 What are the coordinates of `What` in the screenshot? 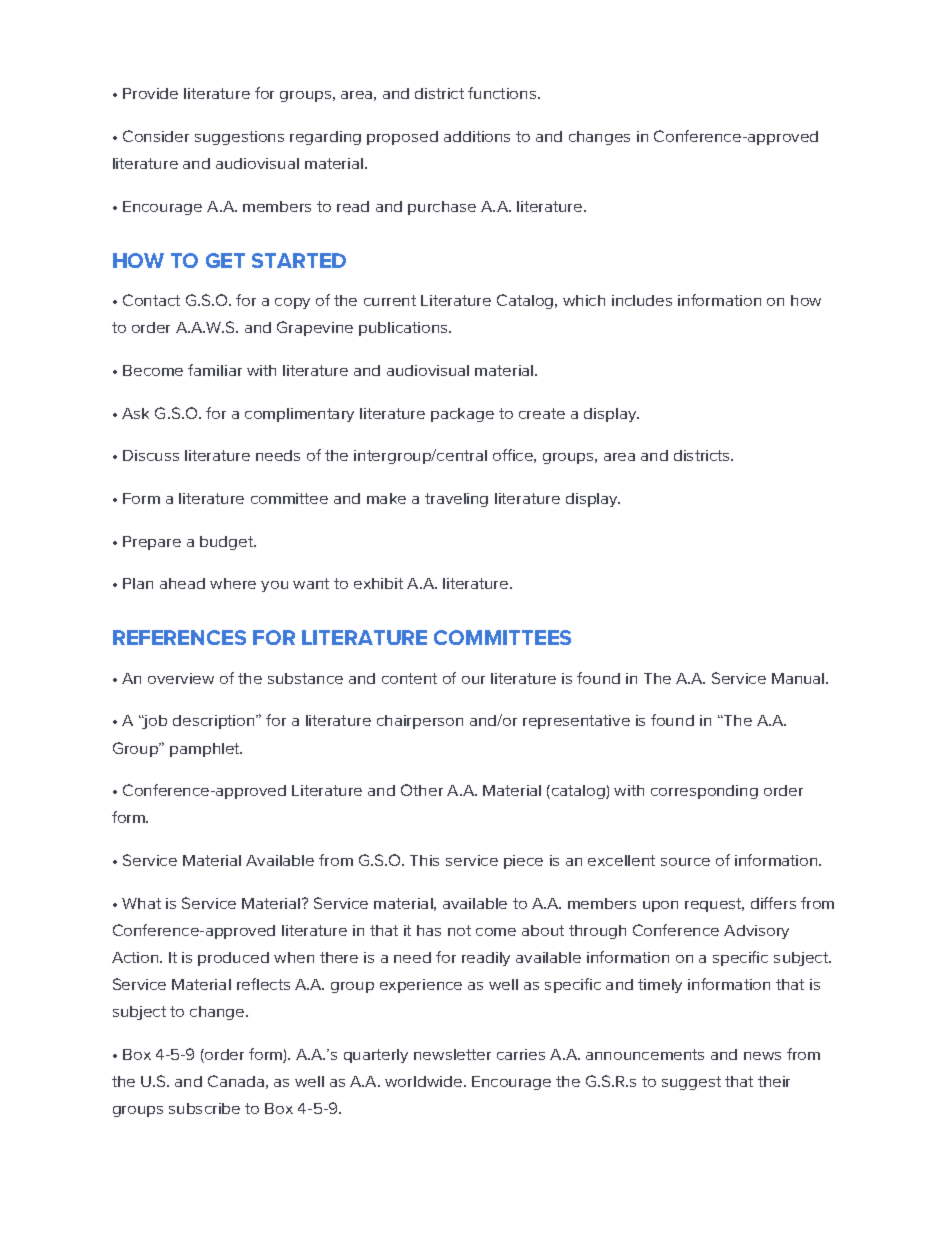 It's located at (141, 903).
